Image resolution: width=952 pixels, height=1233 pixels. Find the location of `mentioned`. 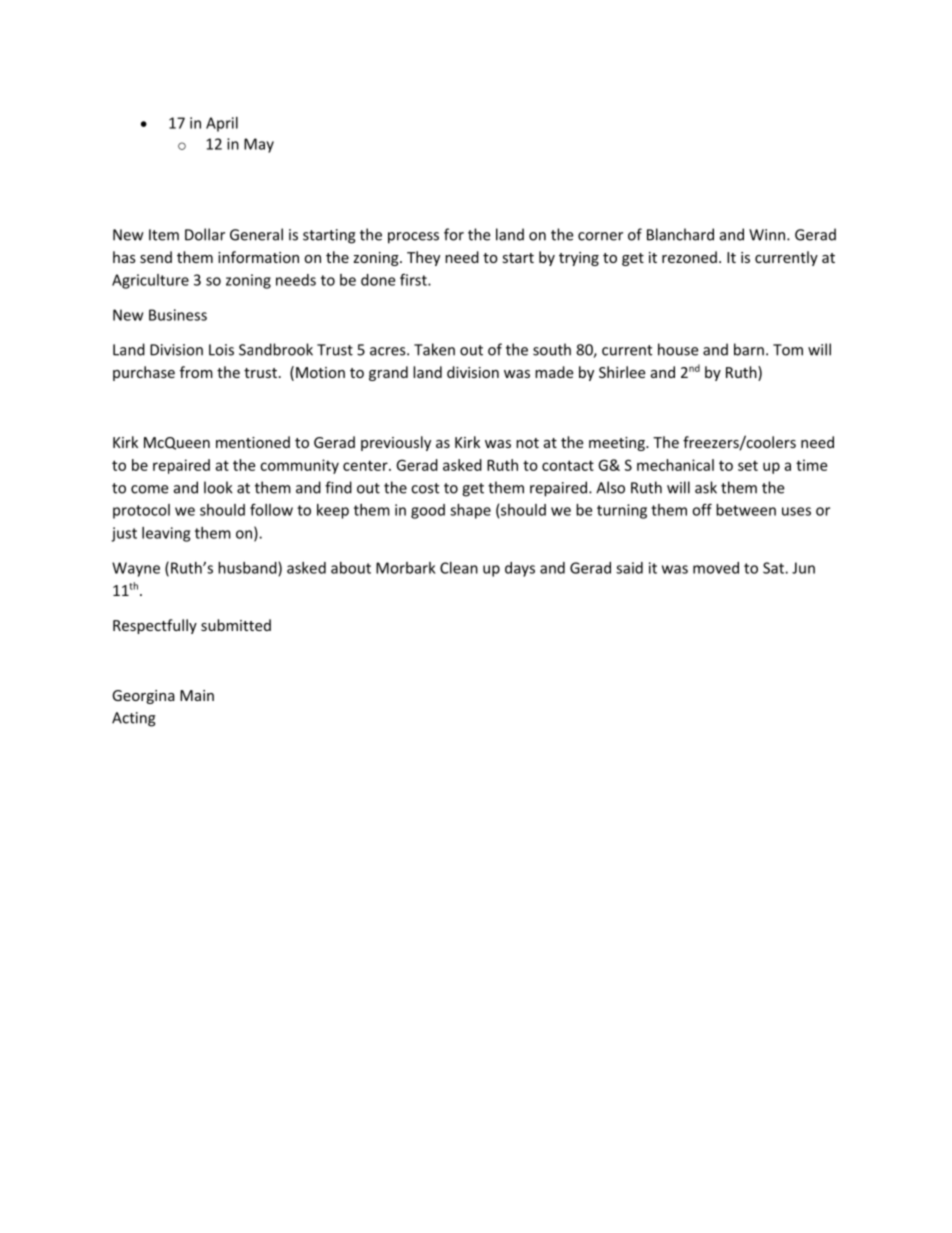

mentioned is located at coordinates (253, 442).
